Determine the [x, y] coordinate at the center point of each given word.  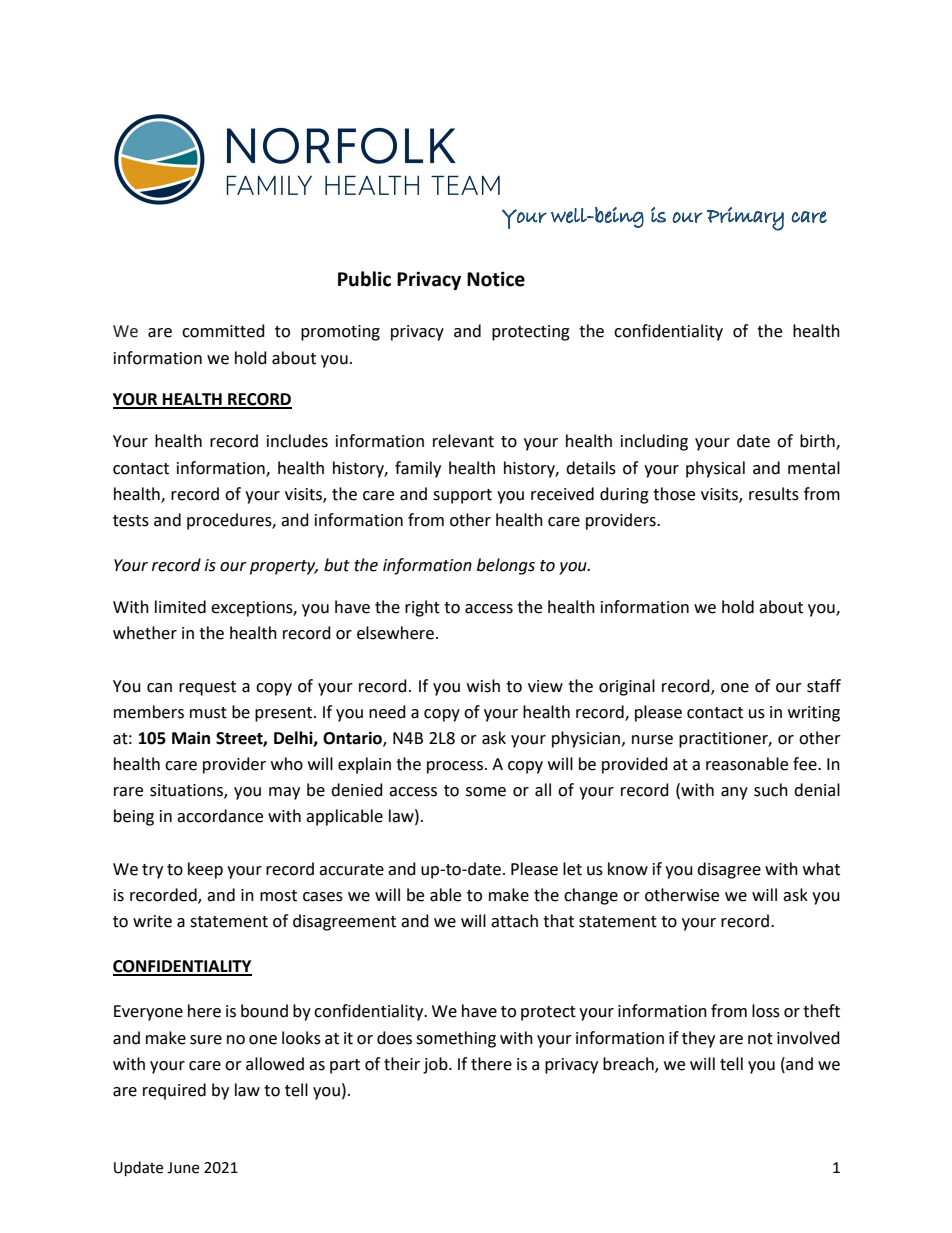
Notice [496, 279]
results [774, 494]
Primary [745, 219]
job [436, 1065]
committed [223, 331]
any [734, 793]
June [183, 1168]
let [572, 869]
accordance [220, 816]
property [284, 567]
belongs [506, 566]
